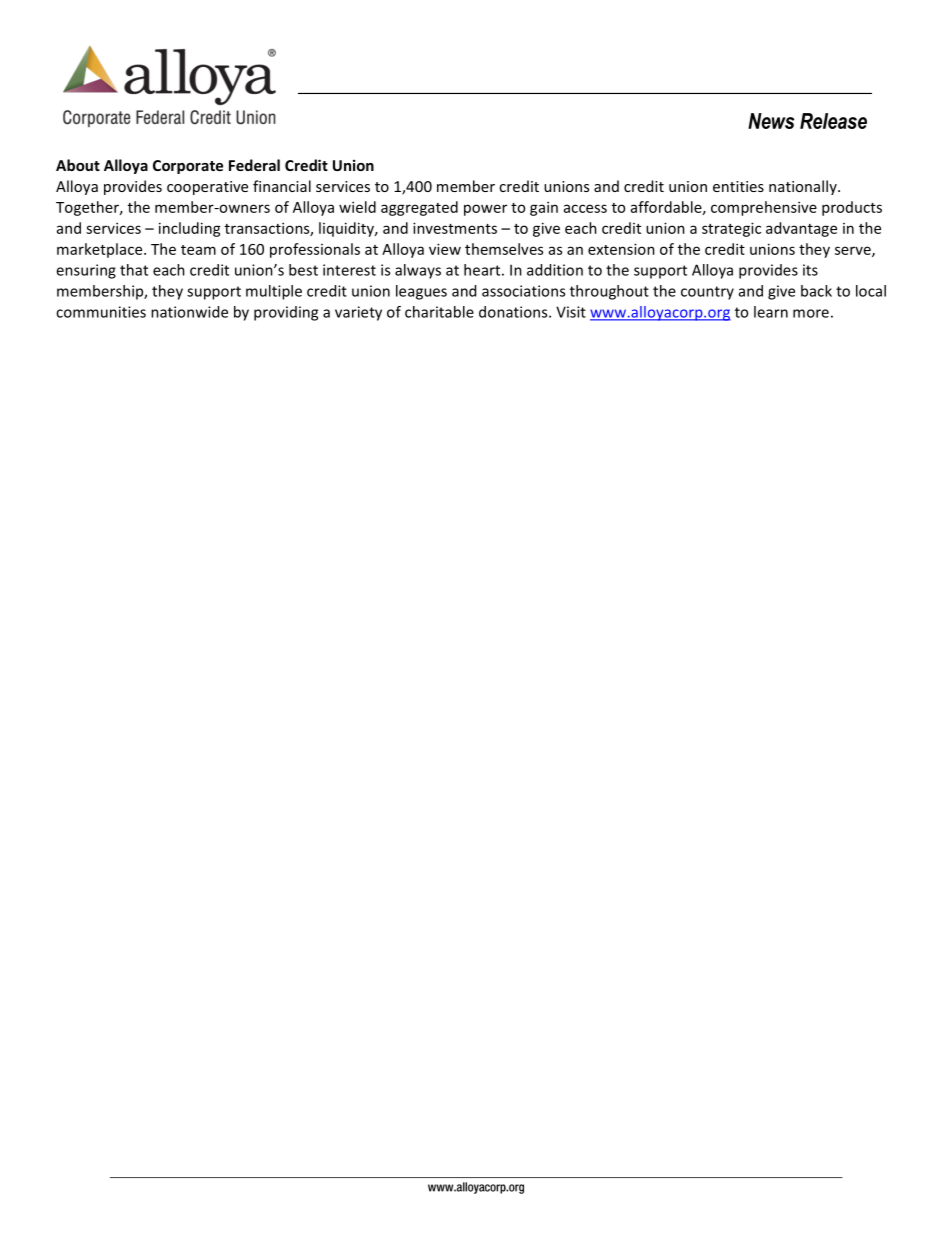 This page has height=1233, width=952. I want to click on nationally, so click(804, 187).
